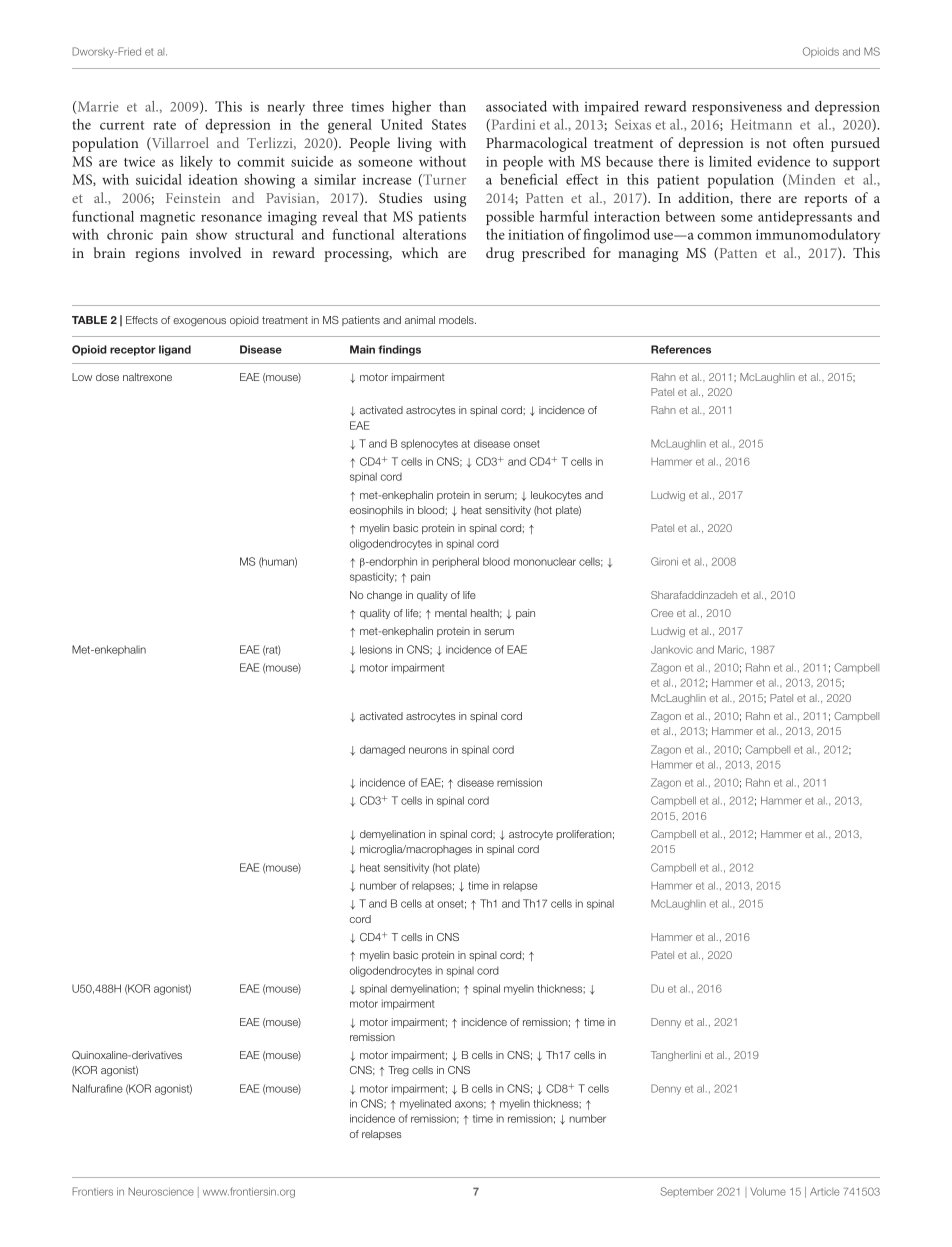 The width and height of the document is (952, 1247). Describe the element at coordinates (662, 613) in the document. I see `Cree` at that location.
